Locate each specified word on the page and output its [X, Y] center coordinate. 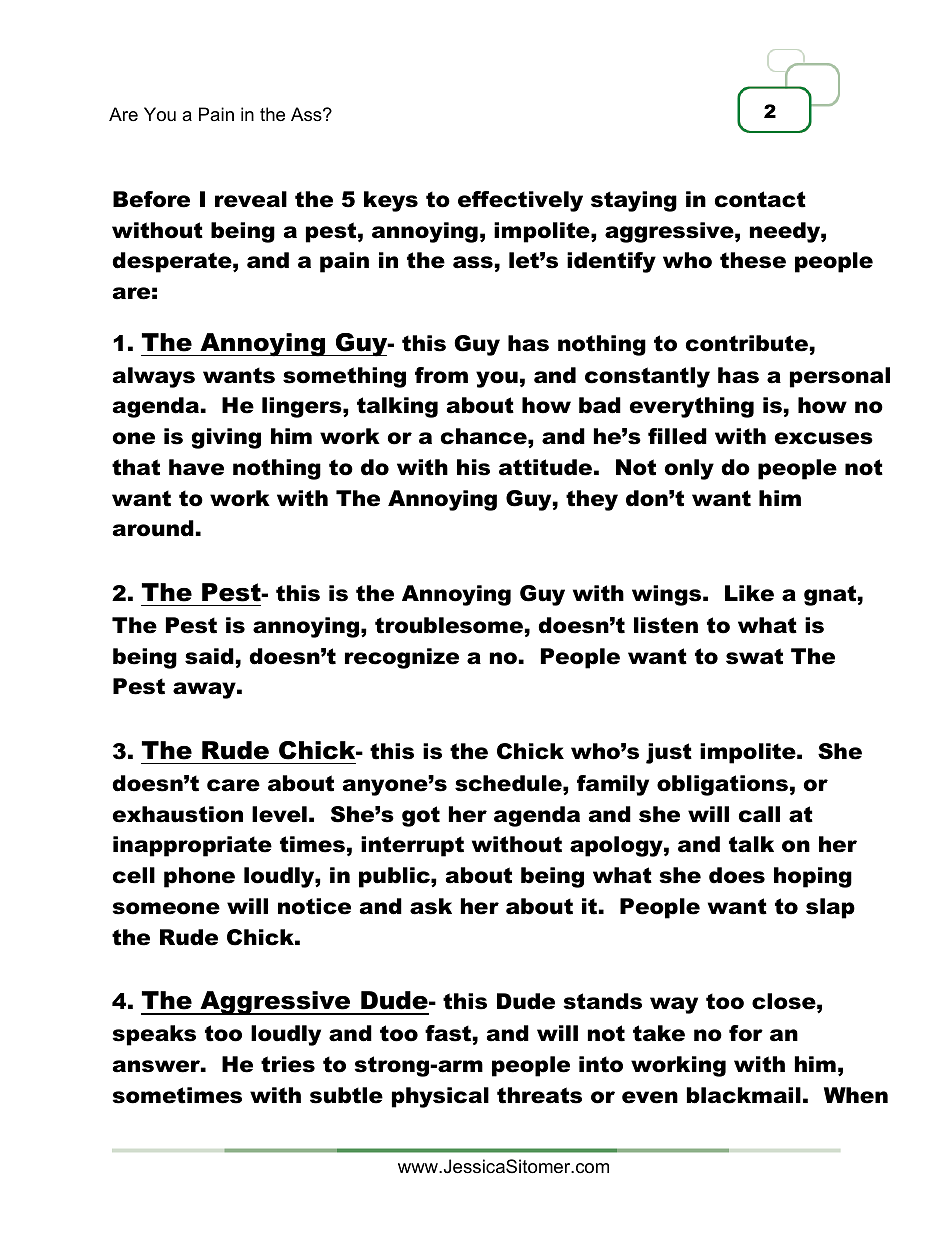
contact [760, 199]
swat [754, 656]
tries [288, 1064]
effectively [520, 201]
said [209, 656]
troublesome [449, 625]
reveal [251, 199]
